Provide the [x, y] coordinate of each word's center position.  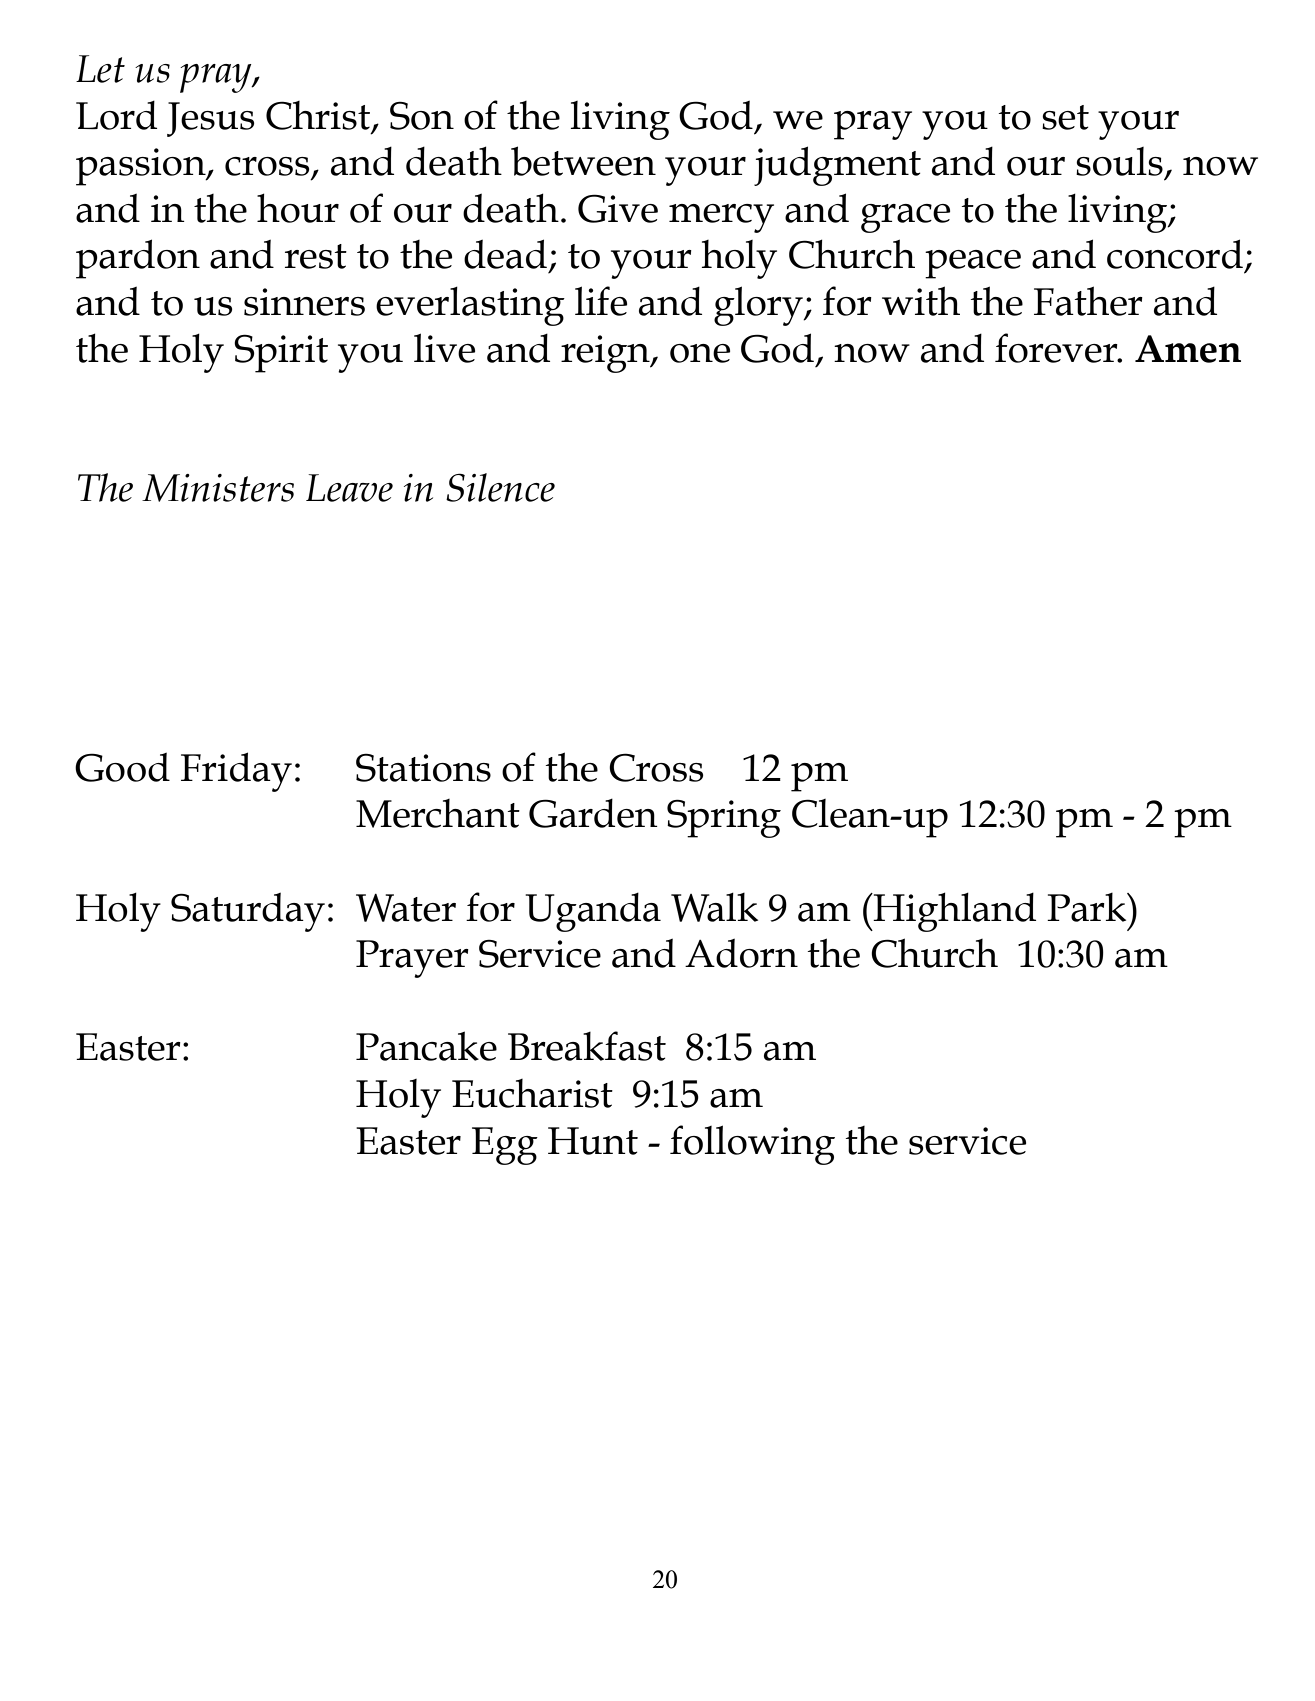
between [583, 161]
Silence [500, 487]
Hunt [593, 1141]
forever [1057, 348]
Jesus [211, 119]
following [752, 1145]
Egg [505, 1146]
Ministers [218, 488]
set [1065, 117]
